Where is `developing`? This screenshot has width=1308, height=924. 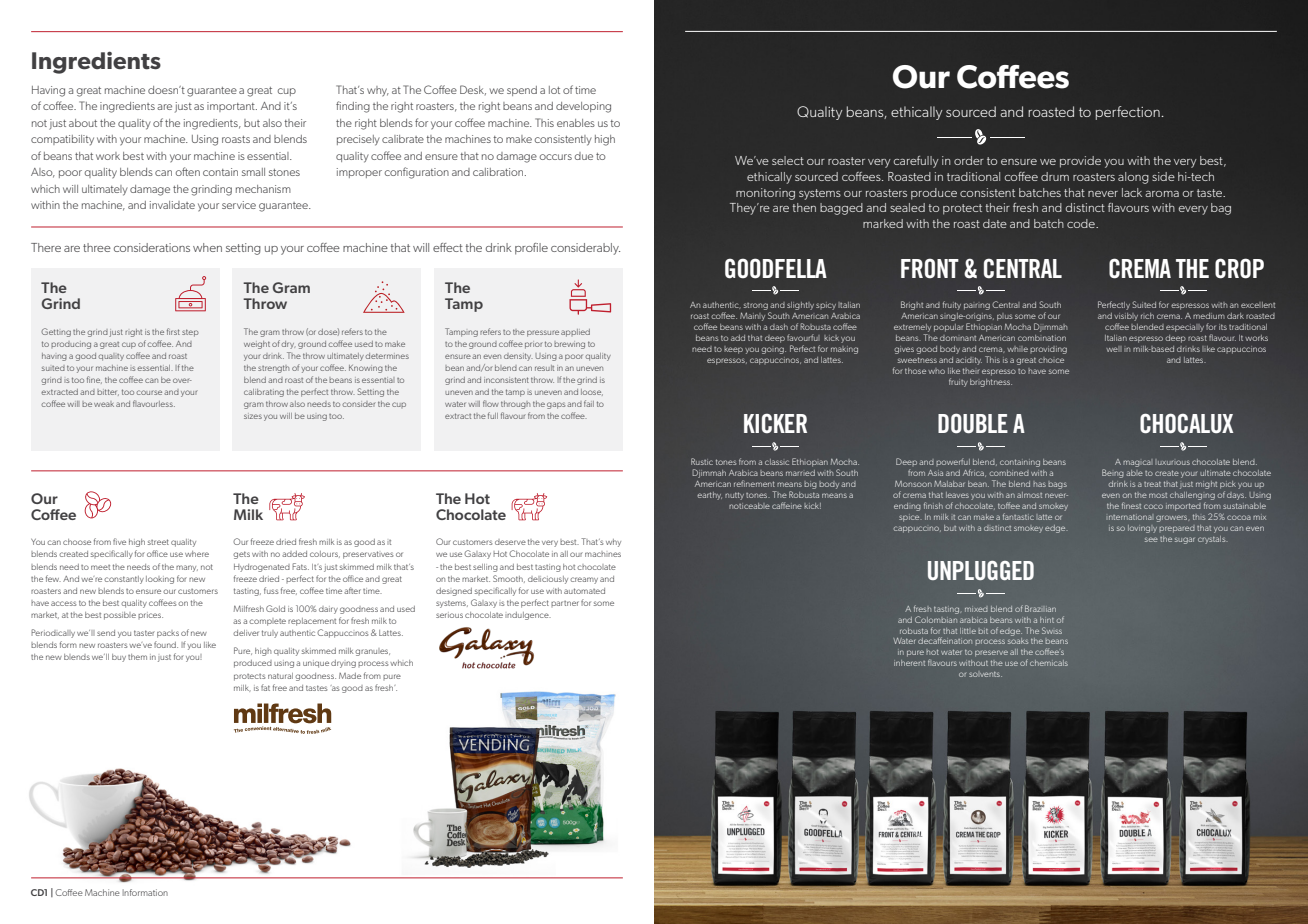
developing is located at coordinates (583, 107).
